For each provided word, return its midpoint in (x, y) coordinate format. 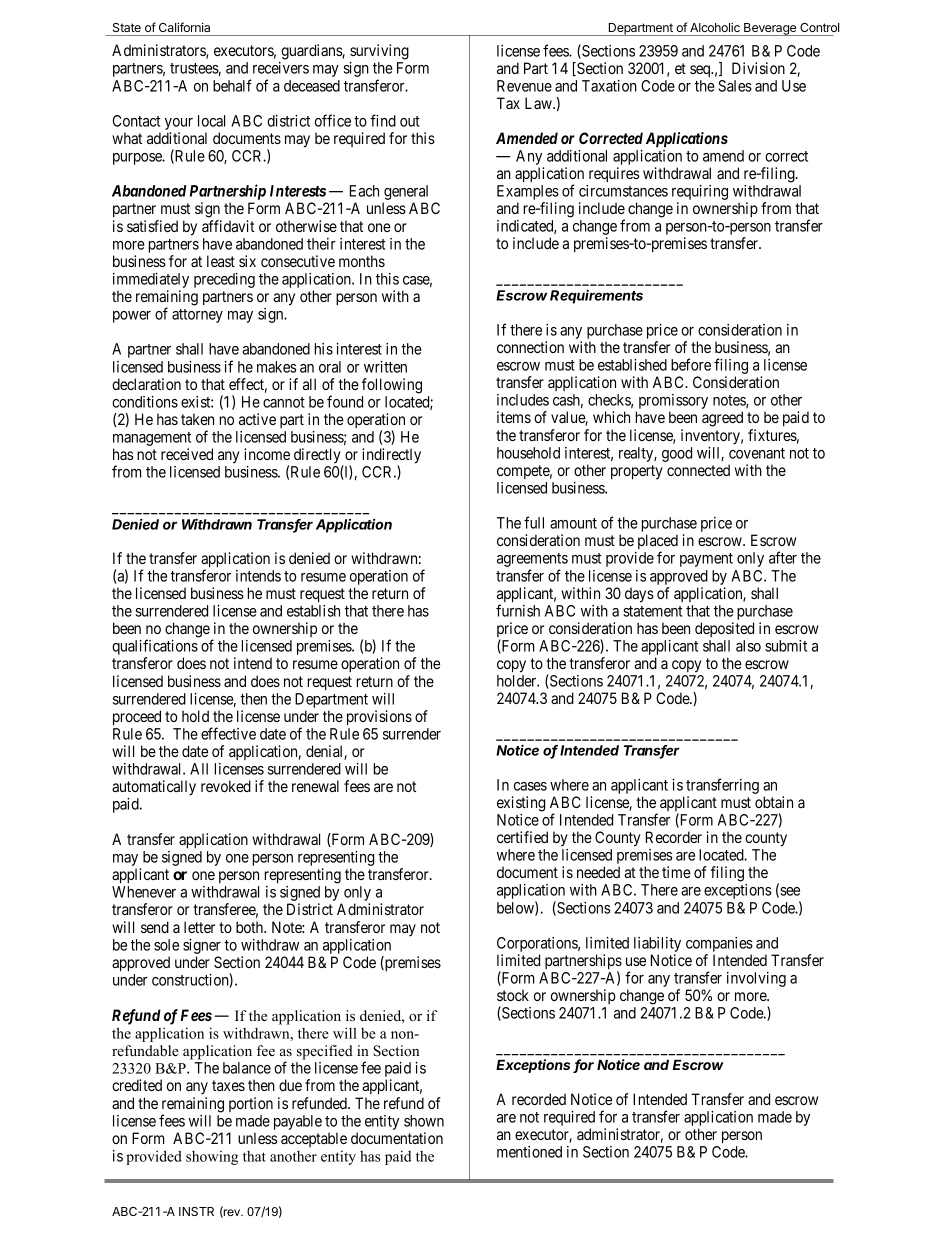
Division (758, 68)
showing (212, 1158)
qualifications (155, 648)
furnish (518, 610)
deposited (724, 629)
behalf (232, 85)
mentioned (529, 1152)
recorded (539, 1099)
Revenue (524, 86)
